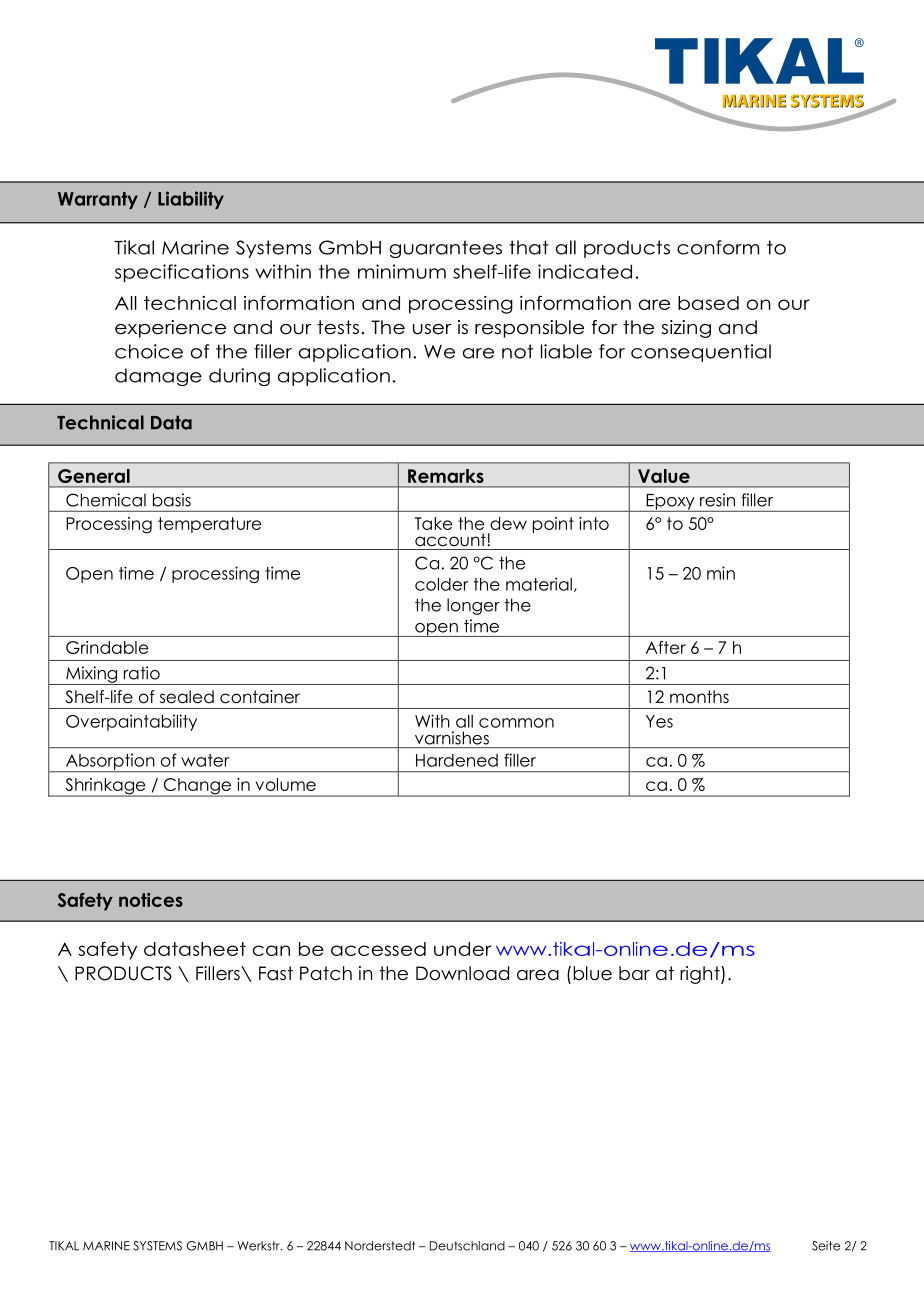  Describe the element at coordinates (209, 525) in the image. I see `temperature` at that location.
